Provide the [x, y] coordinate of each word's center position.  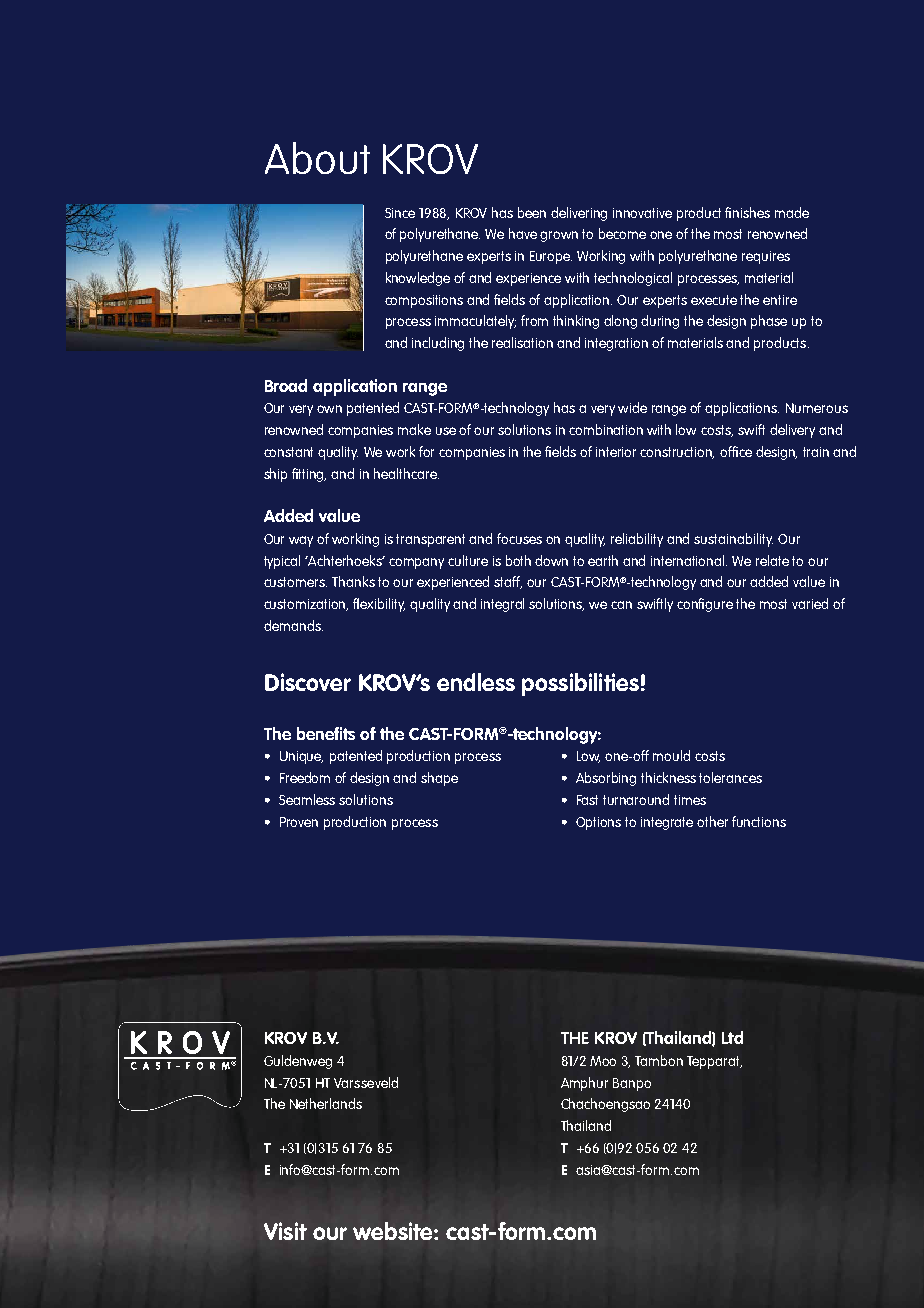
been [532, 212]
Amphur [584, 1084]
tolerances [730, 777]
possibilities [580, 684]
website [394, 1231]
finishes [747, 212]
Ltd [732, 1037]
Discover [308, 682]
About [317, 158]
